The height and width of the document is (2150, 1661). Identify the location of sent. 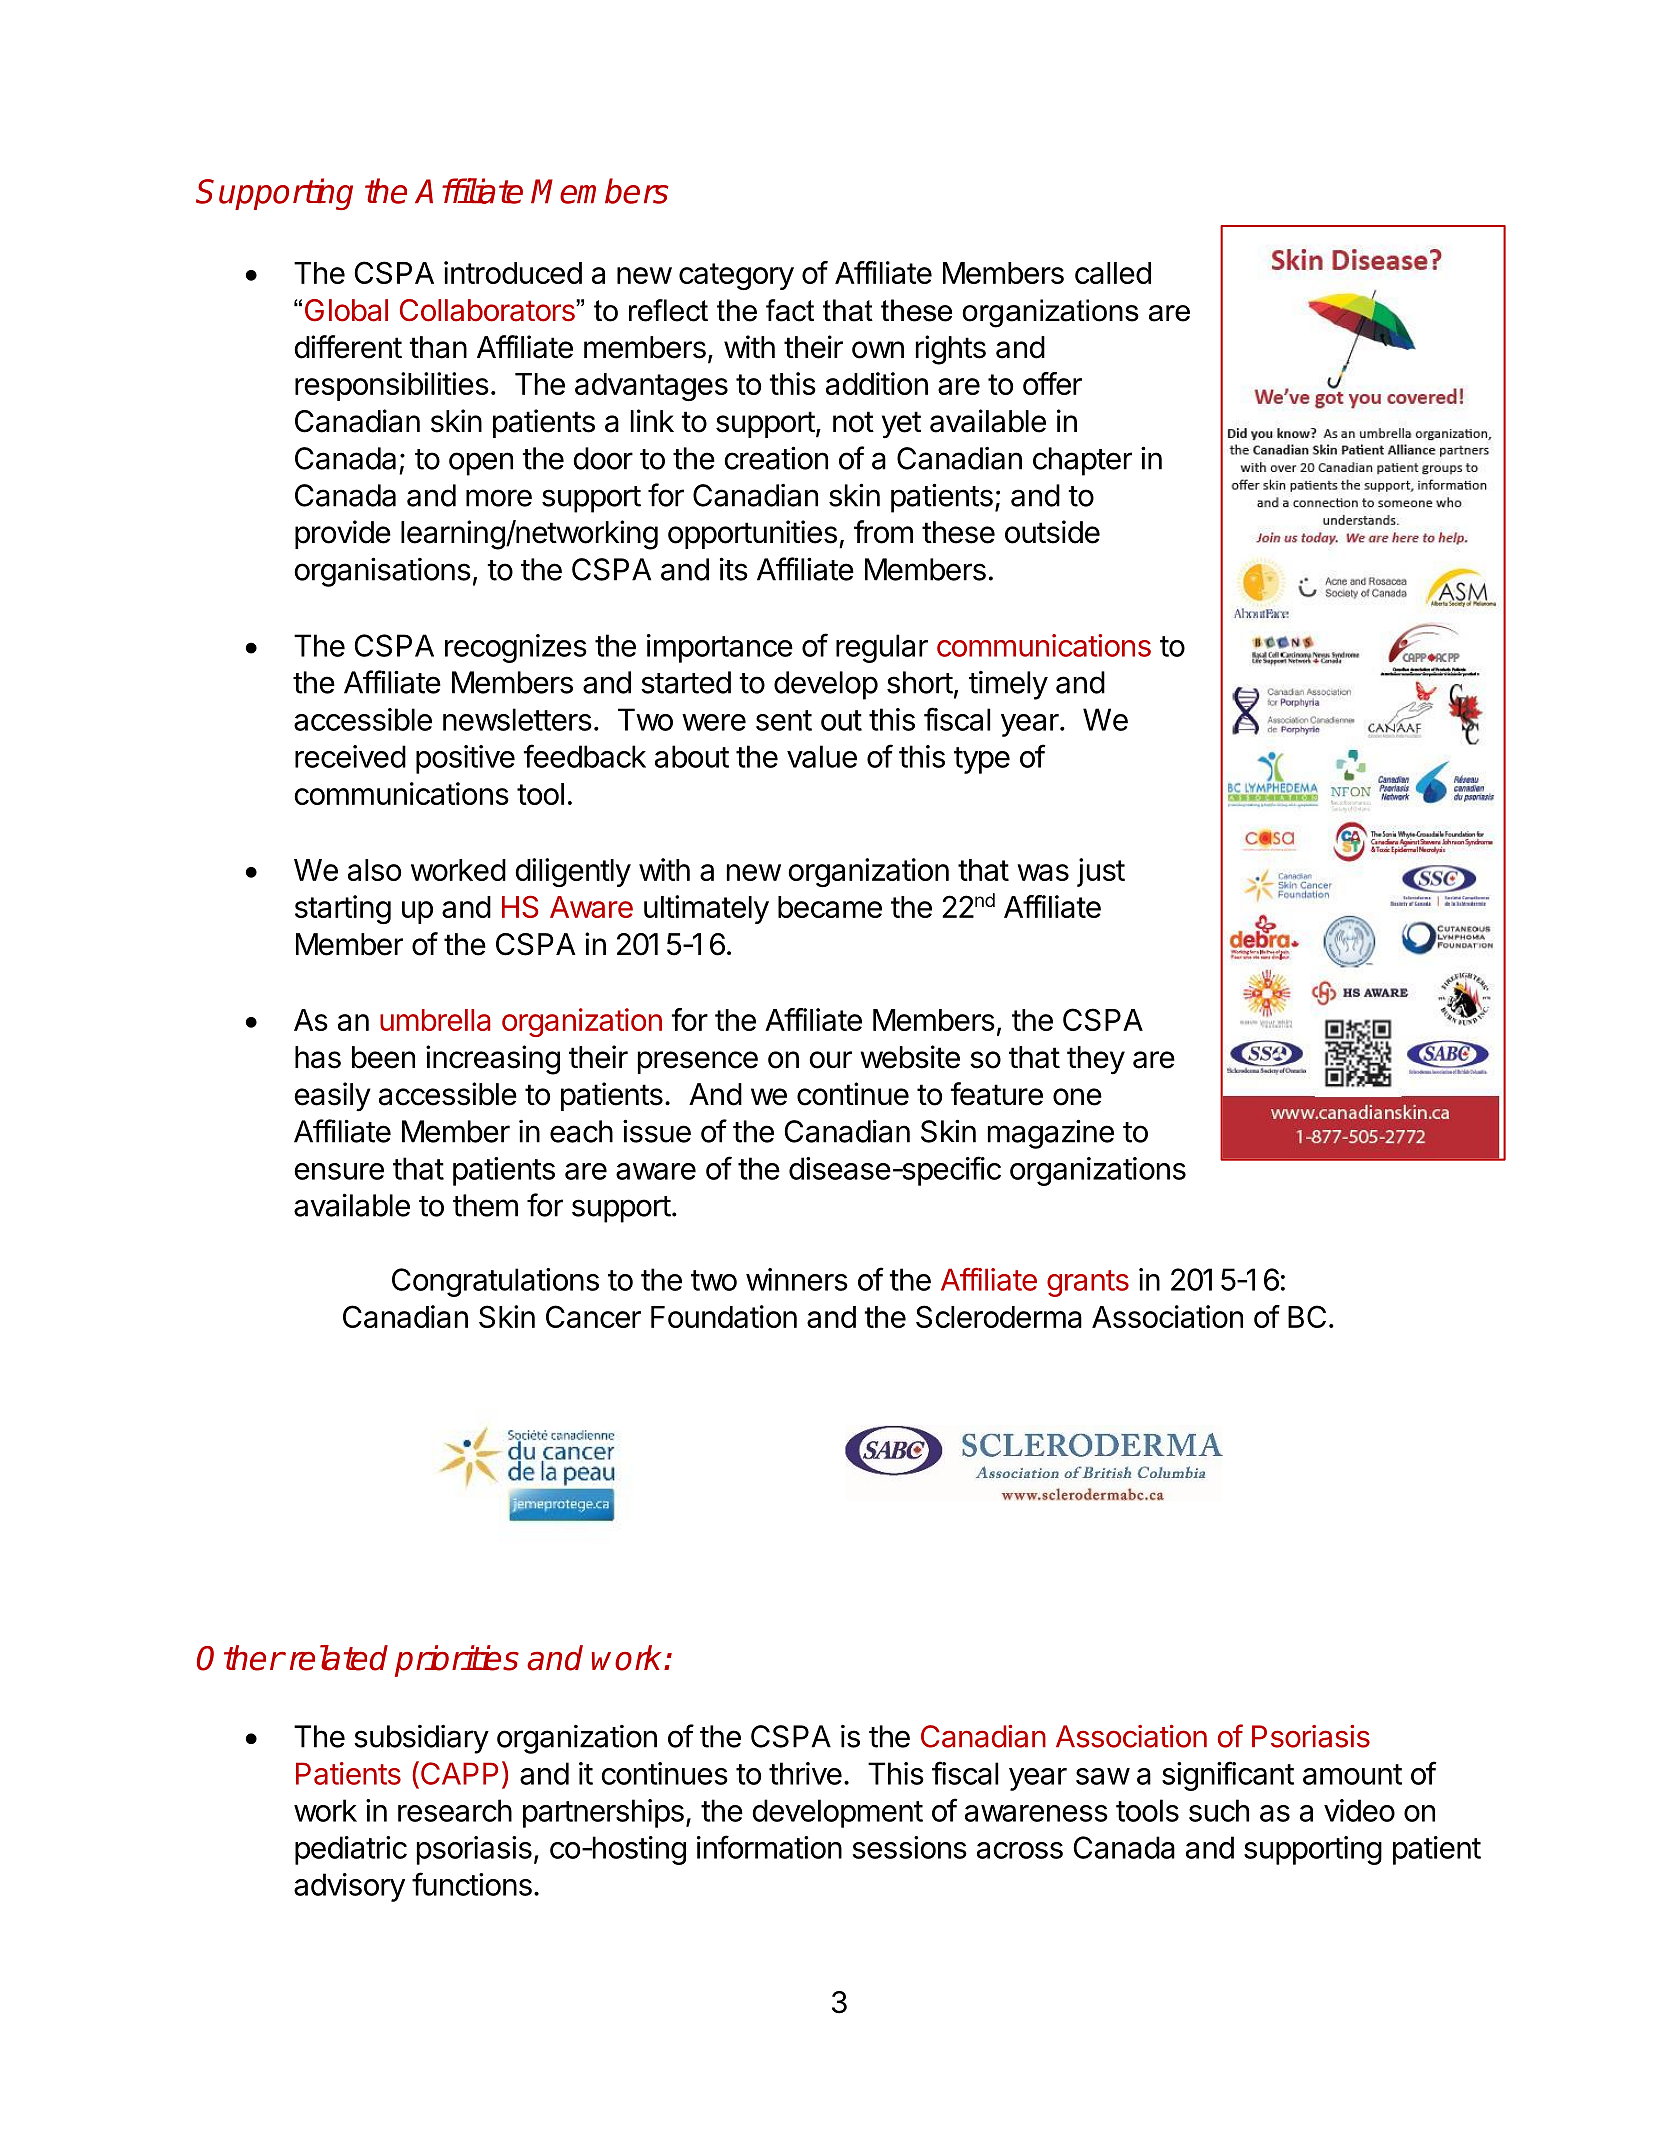
(784, 720).
